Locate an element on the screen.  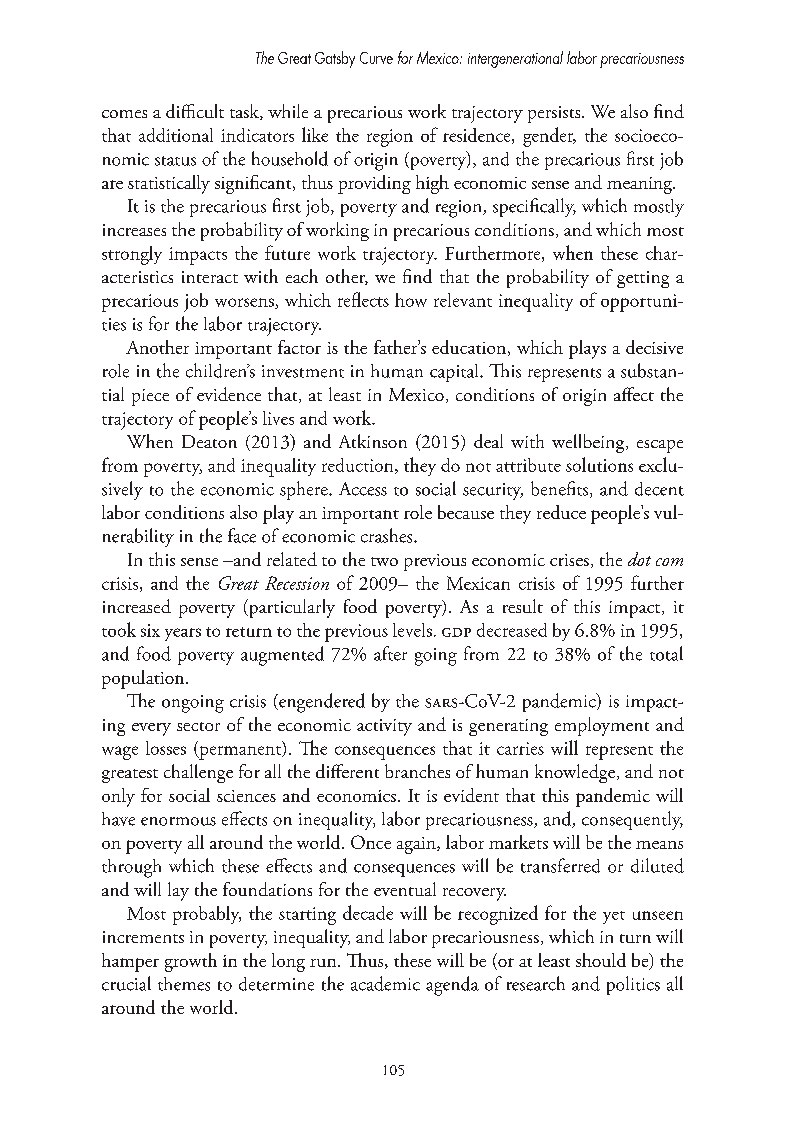
persists is located at coordinates (555, 114).
